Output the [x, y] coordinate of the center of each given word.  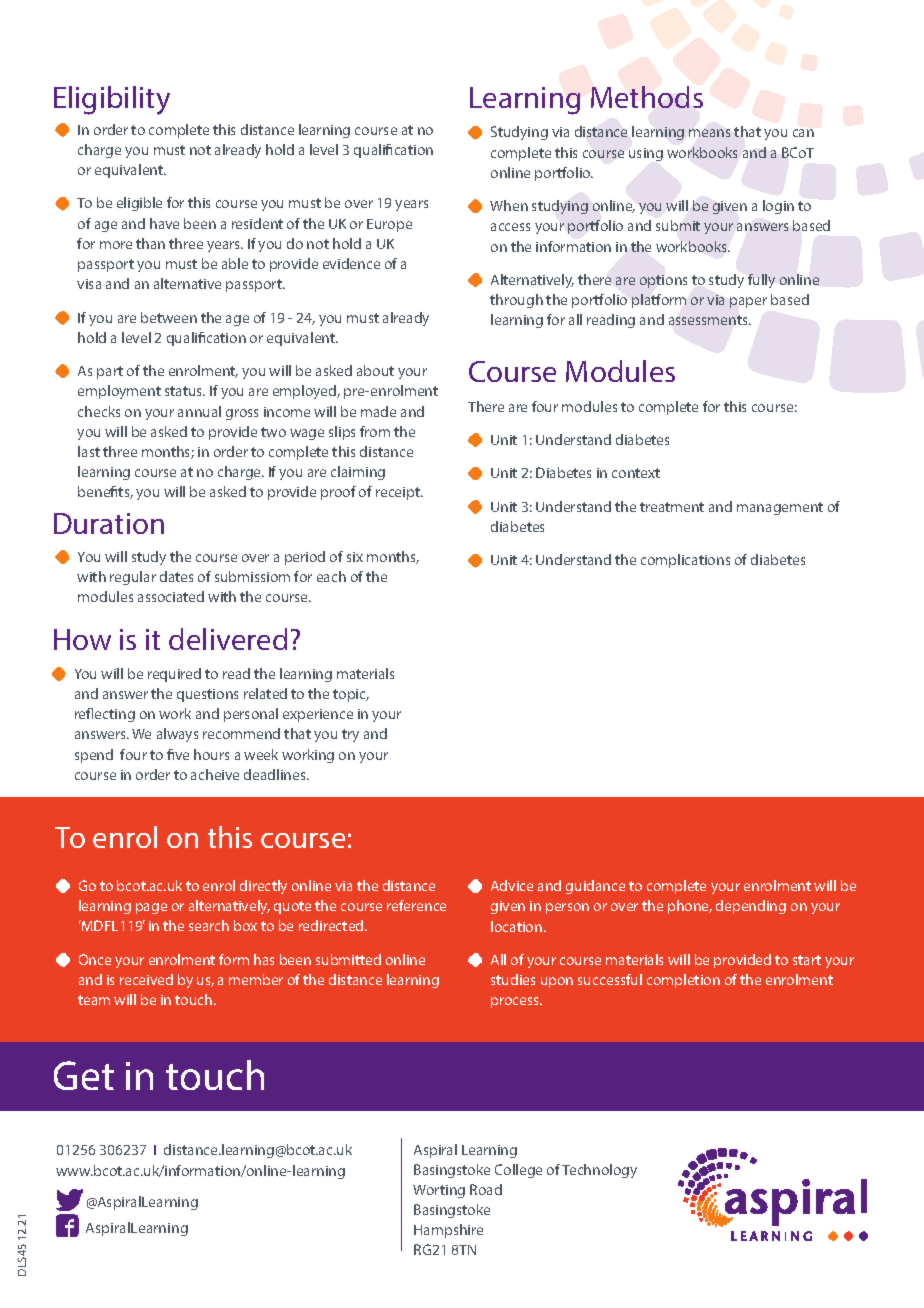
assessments [709, 320]
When [509, 205]
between [169, 317]
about [375, 370]
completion [683, 981]
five [178, 754]
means [709, 133]
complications [685, 561]
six [355, 557]
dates [176, 576]
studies [513, 979]
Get [84, 1075]
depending [751, 907]
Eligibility [112, 100]
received [146, 979]
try [350, 735]
